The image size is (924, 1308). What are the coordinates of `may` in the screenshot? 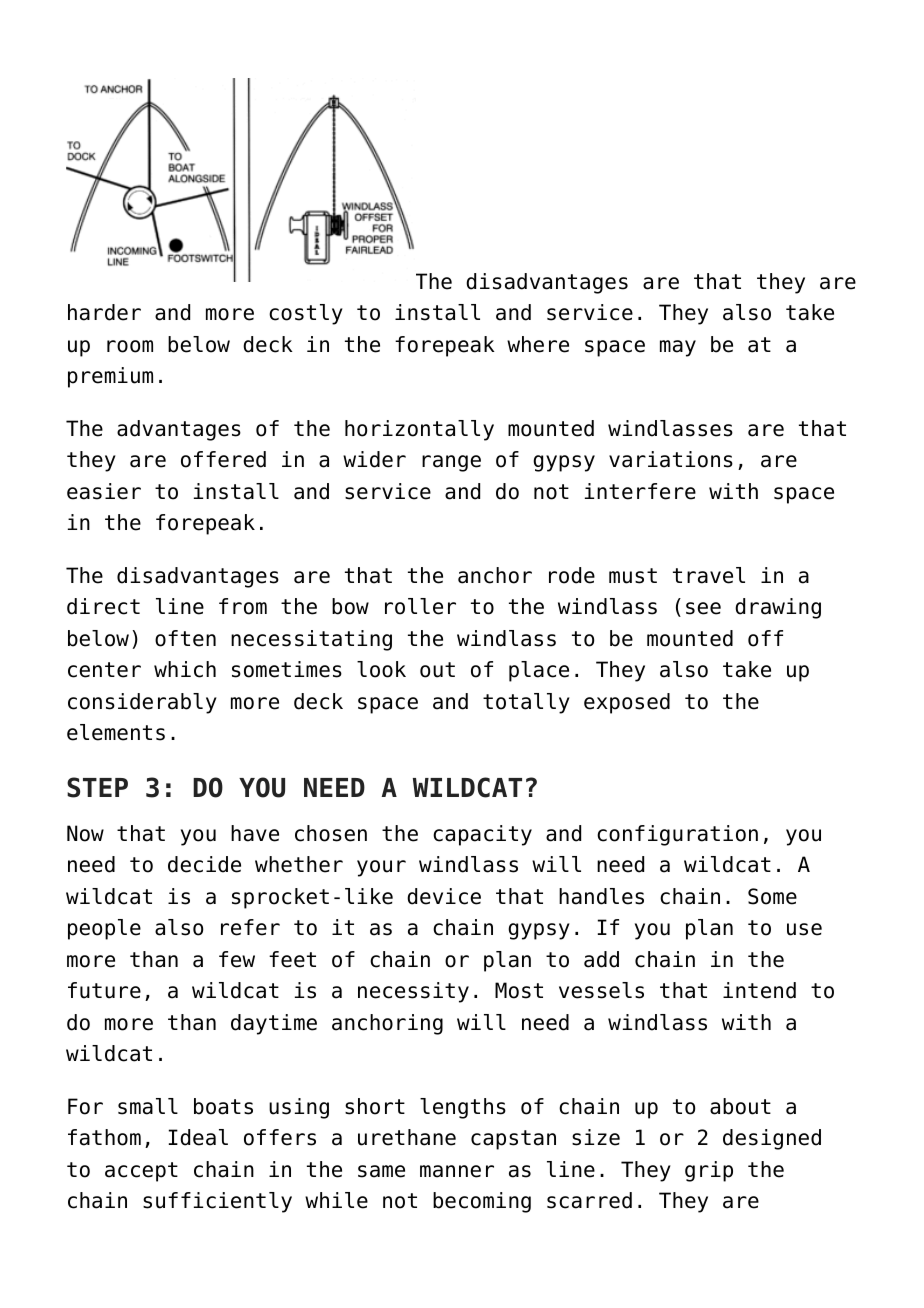 It's located at (678, 348).
